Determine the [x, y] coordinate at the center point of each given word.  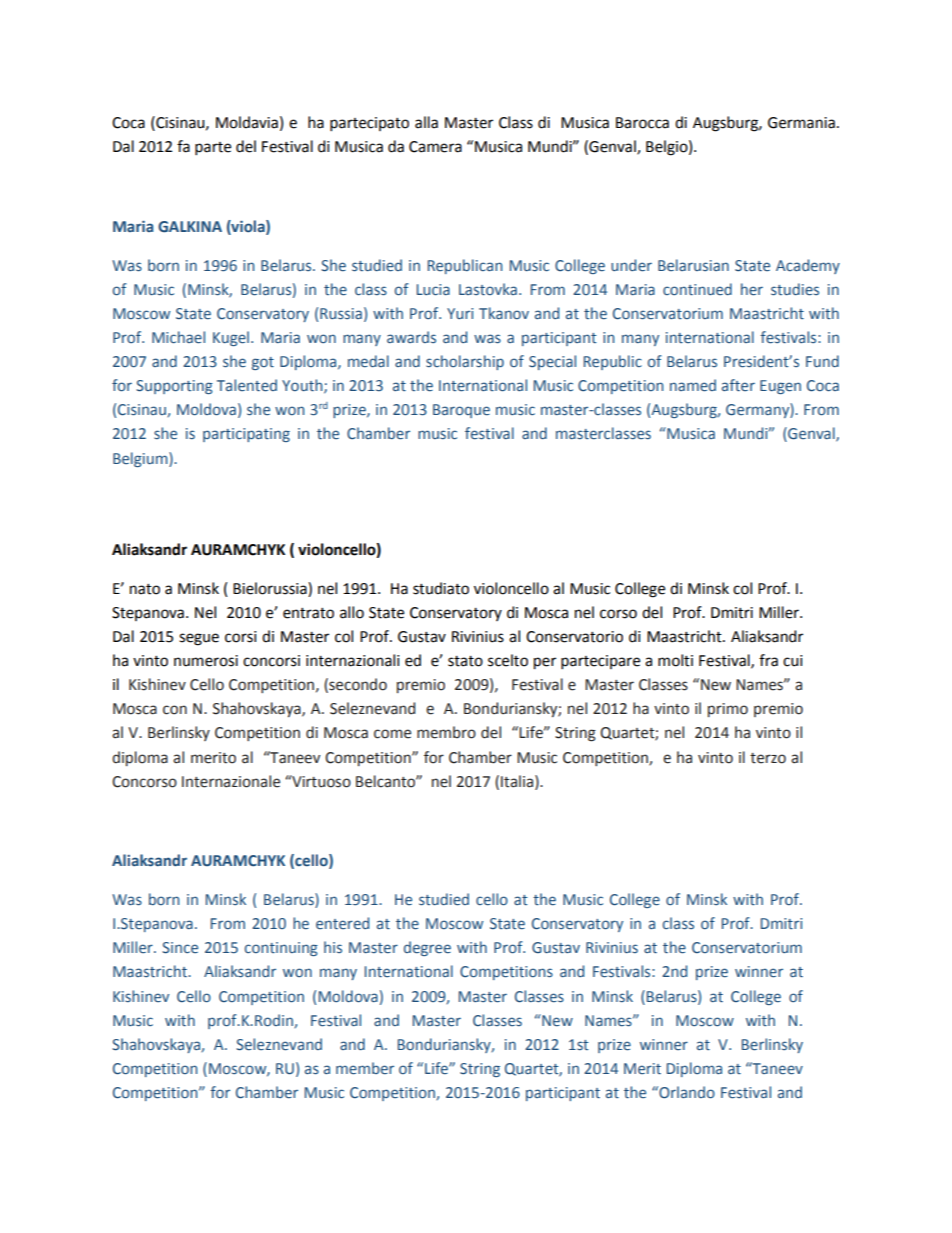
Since [180, 948]
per [545, 663]
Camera [435, 147]
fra [768, 660]
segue [199, 639]
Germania [801, 123]
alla [426, 122]
